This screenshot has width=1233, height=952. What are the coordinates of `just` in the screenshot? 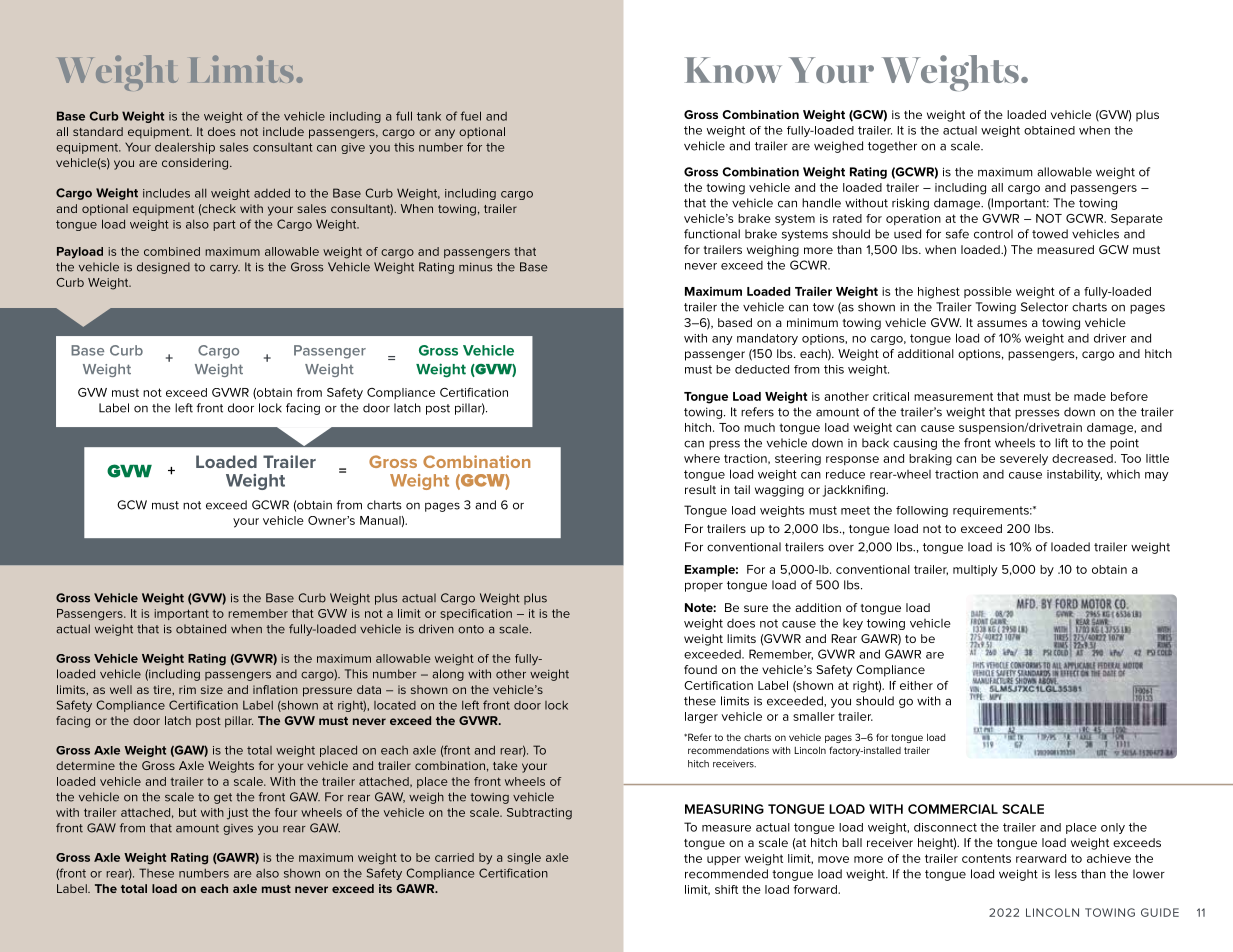 It's located at (237, 814).
